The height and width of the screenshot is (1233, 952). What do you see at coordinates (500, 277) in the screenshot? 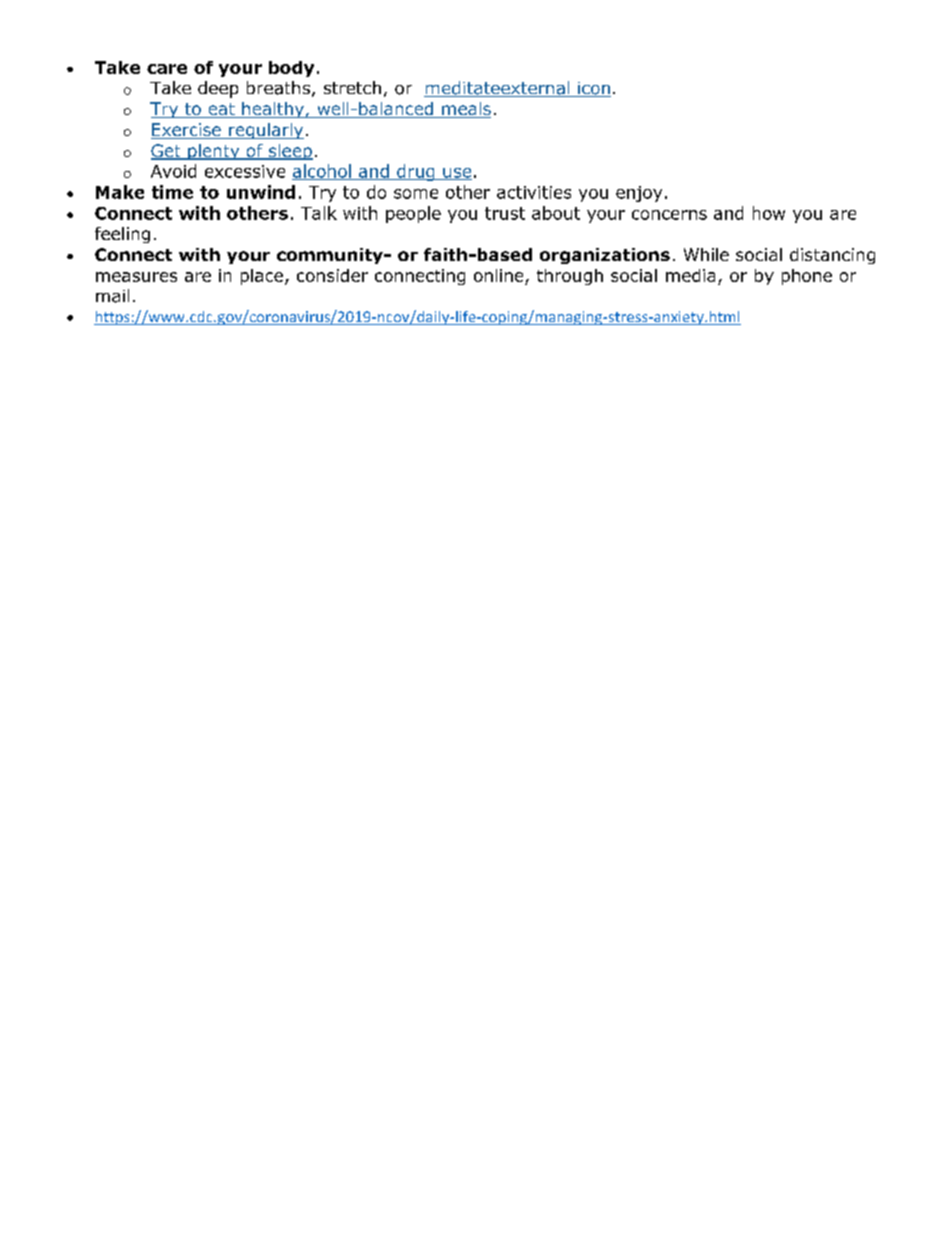
I see `online` at bounding box center [500, 277].
